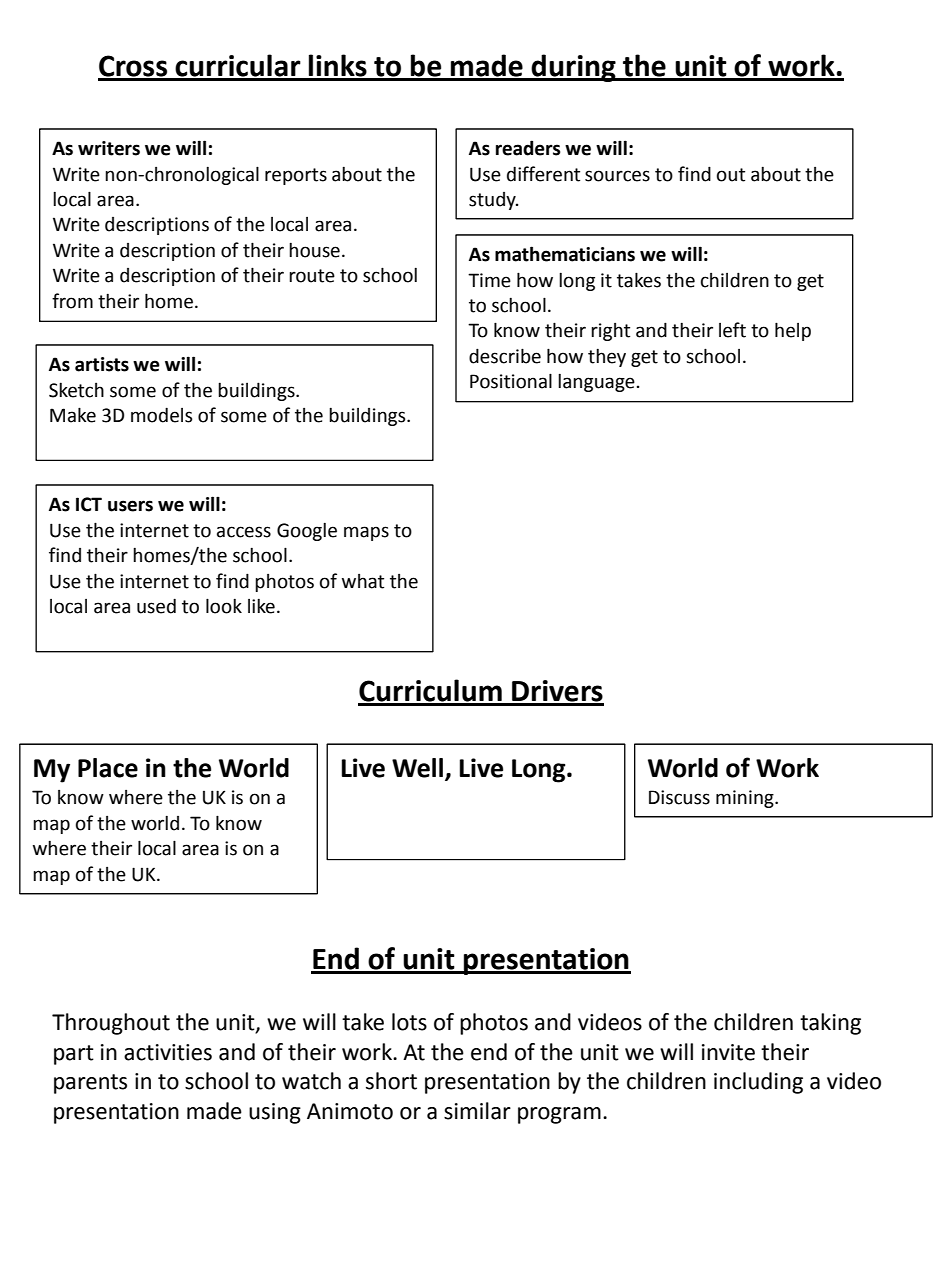  I want to click on readers, so click(528, 148).
